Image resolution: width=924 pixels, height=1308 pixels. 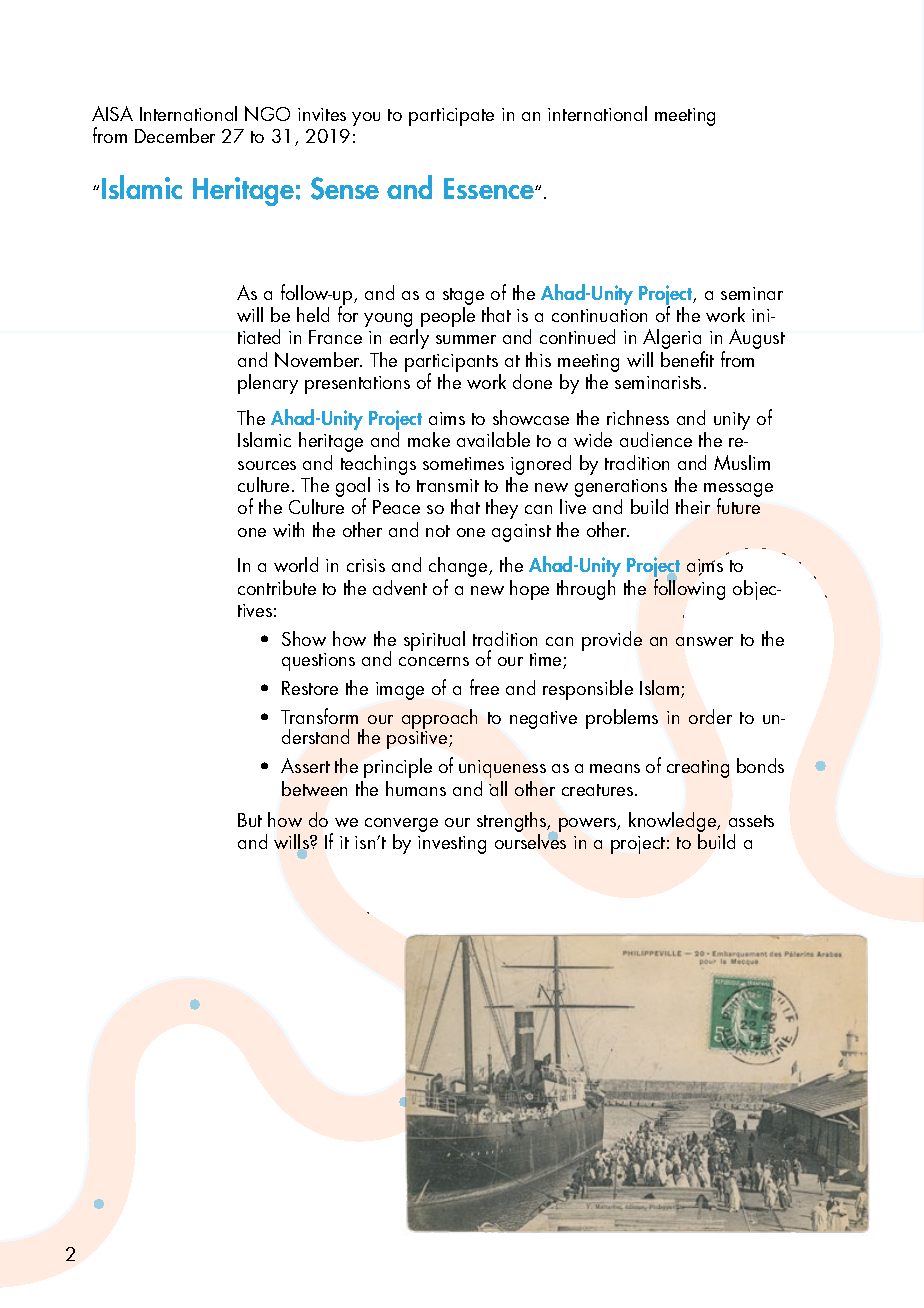 What do you see at coordinates (175, 135) in the screenshot?
I see `December` at bounding box center [175, 135].
